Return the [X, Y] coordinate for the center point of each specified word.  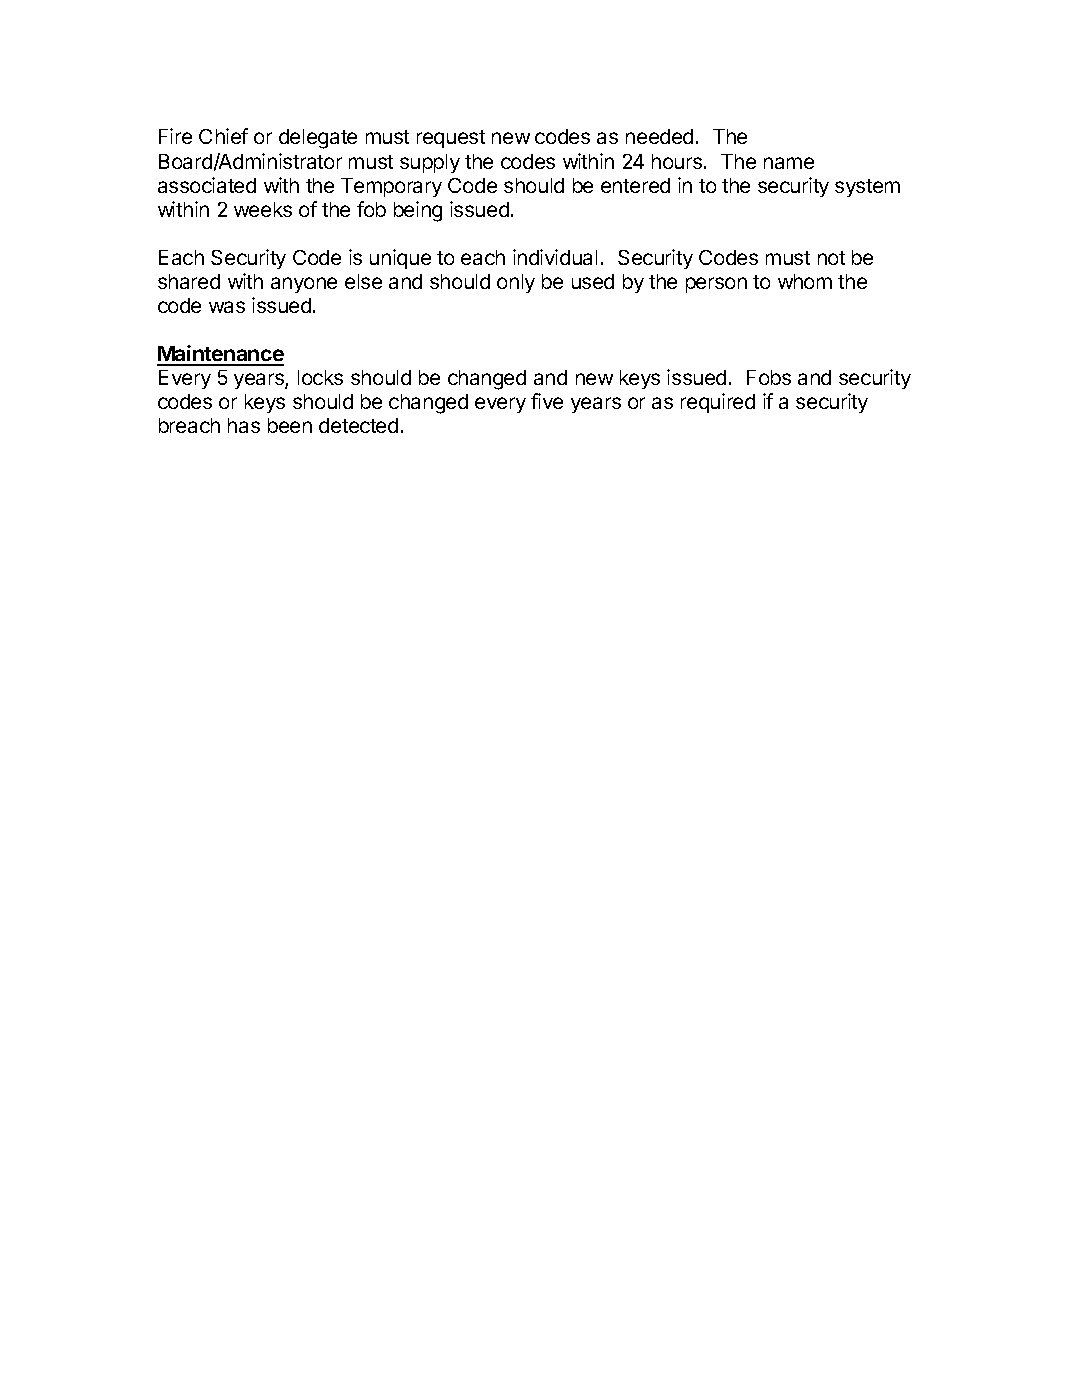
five [547, 401]
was [227, 307]
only [516, 283]
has [244, 425]
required [718, 403]
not [831, 258]
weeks [263, 209]
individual [555, 257]
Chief [223, 136]
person [716, 285]
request [451, 139]
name [789, 163]
